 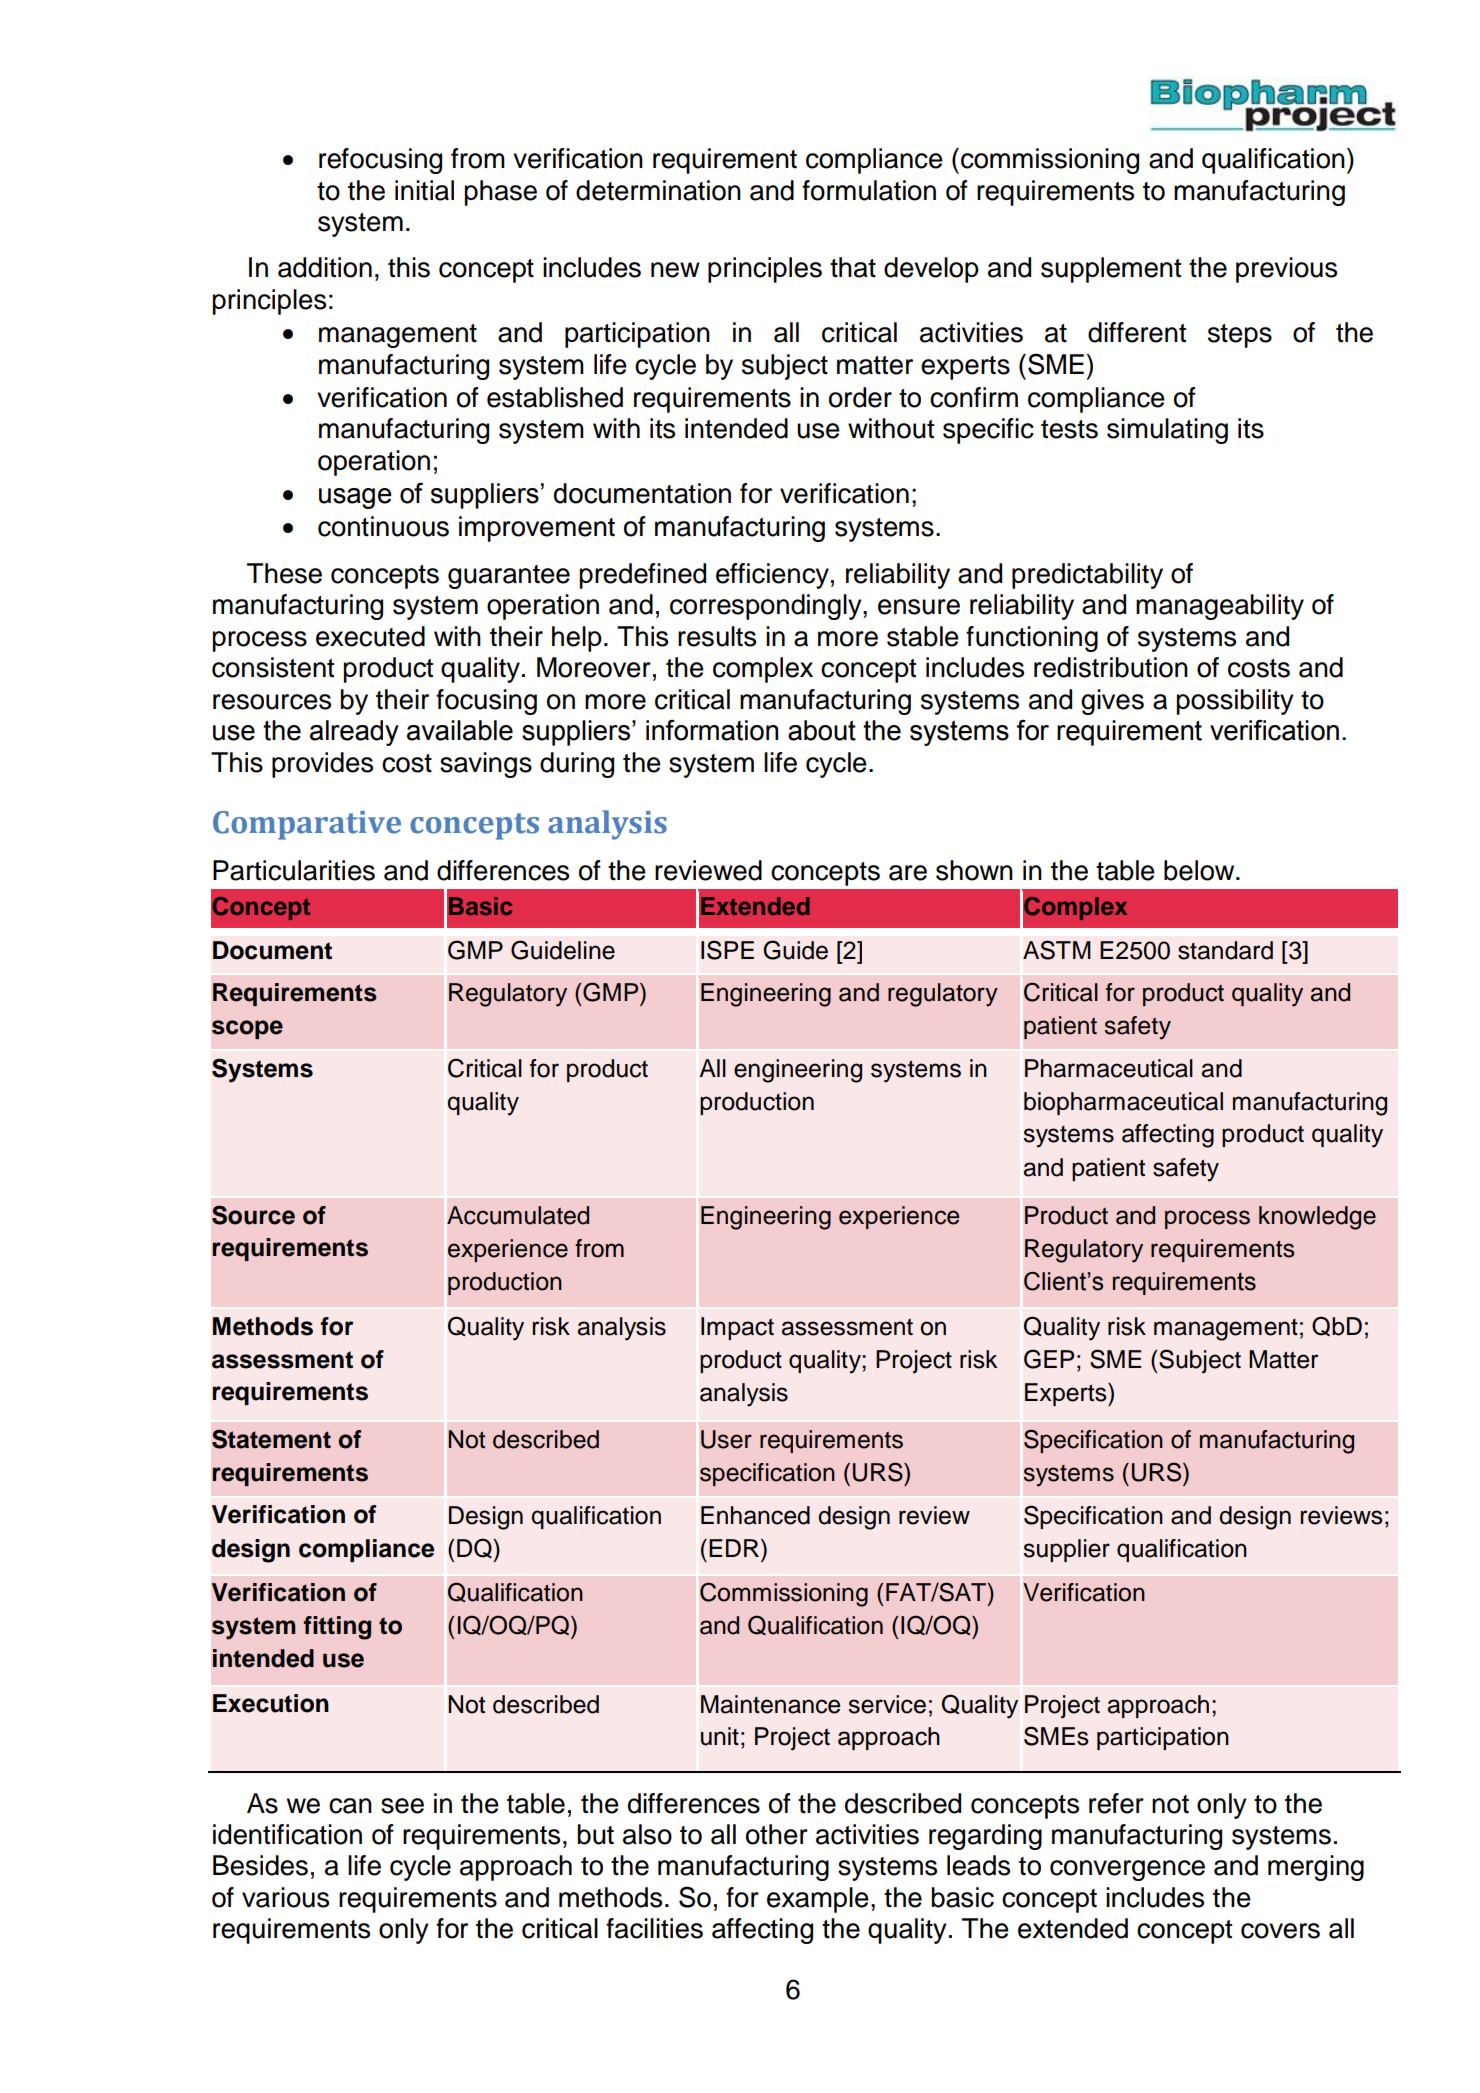 What do you see at coordinates (322, 765) in the image?
I see `provides` at bounding box center [322, 765].
